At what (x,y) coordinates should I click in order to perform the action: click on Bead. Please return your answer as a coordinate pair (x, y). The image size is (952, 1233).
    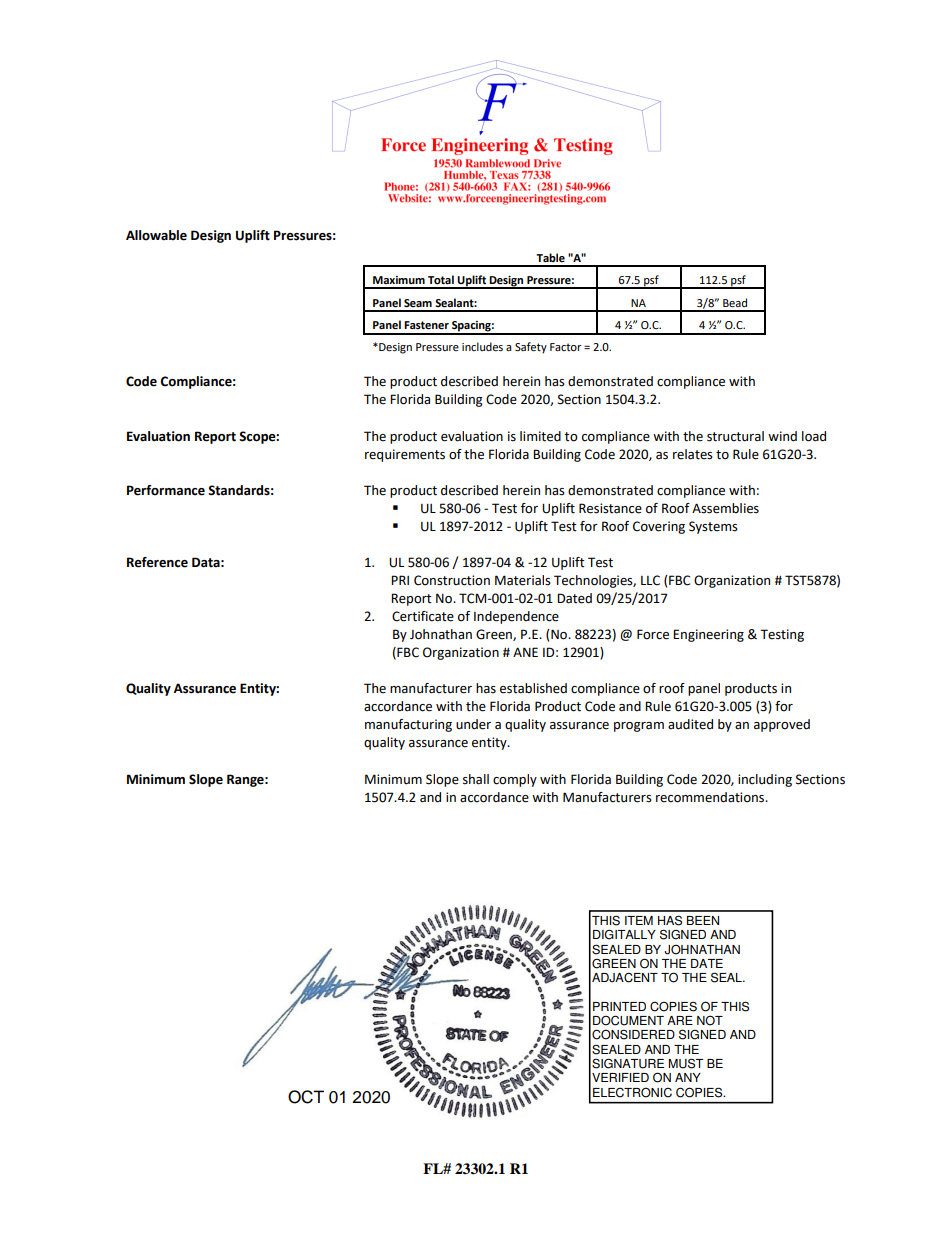
    Looking at the image, I should click on (735, 303).
